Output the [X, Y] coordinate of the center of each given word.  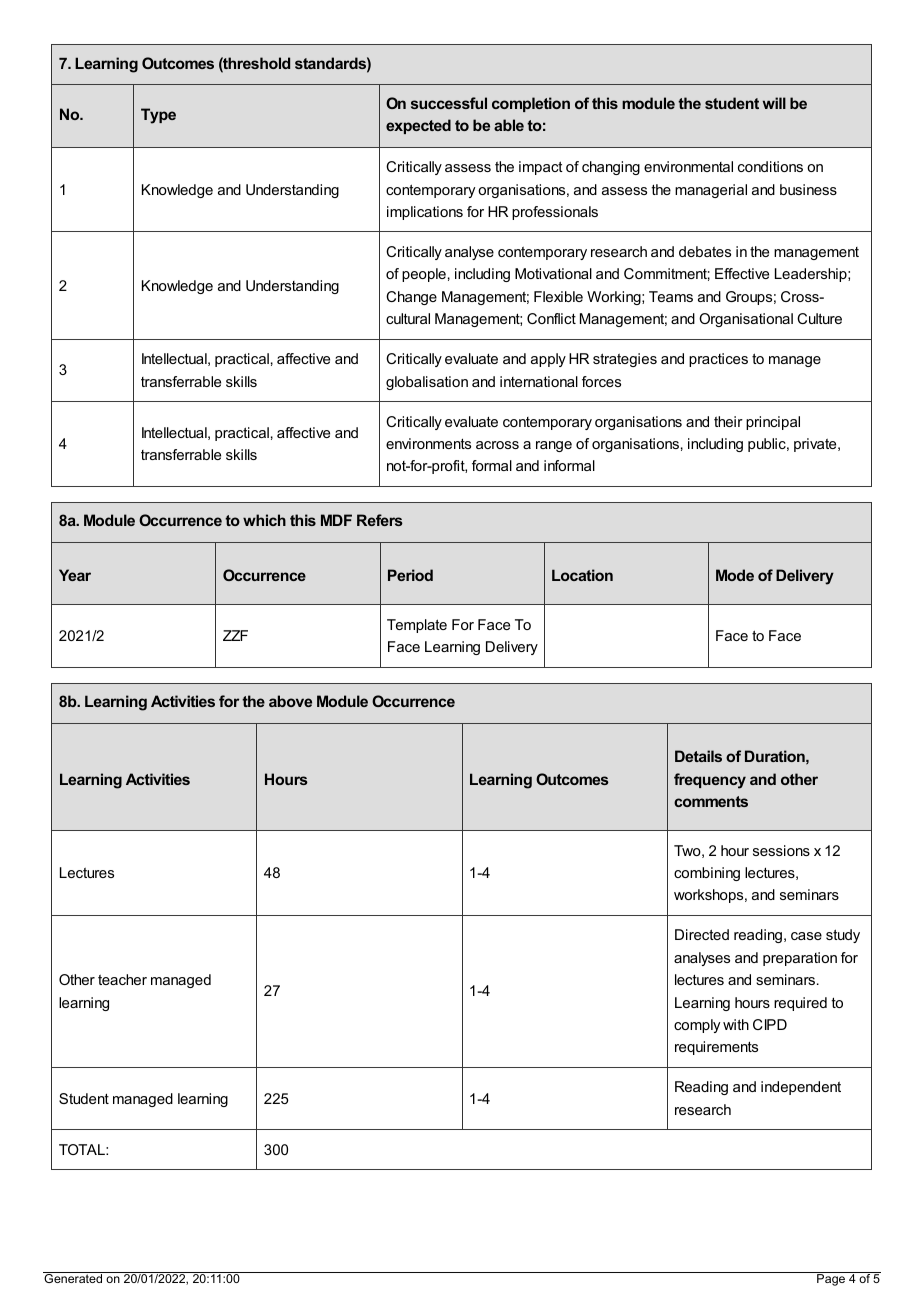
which [264, 520]
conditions [770, 166]
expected [418, 126]
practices [718, 360]
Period [410, 575]
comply [697, 1026]
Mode [735, 575]
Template [417, 626]
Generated [74, 1277]
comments [711, 801]
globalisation [427, 383]
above [290, 701]
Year [75, 575]
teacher [122, 979]
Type [158, 116]
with [736, 1024]
